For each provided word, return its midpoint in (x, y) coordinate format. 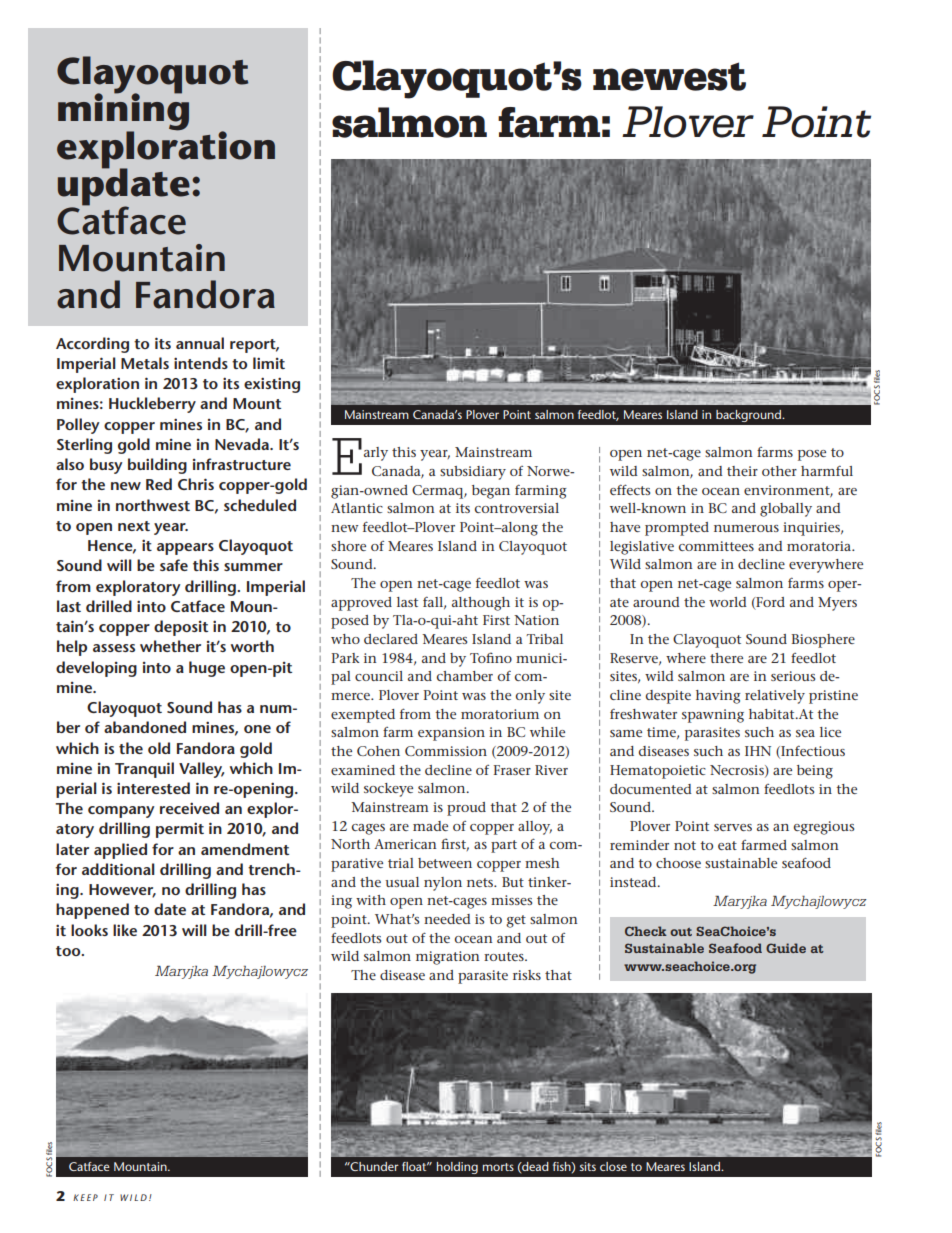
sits (588, 1166)
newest (669, 76)
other (779, 471)
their (742, 471)
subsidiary (473, 473)
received (189, 808)
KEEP (85, 1197)
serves (733, 827)
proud (466, 809)
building (157, 466)
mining (123, 112)
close (613, 1166)
